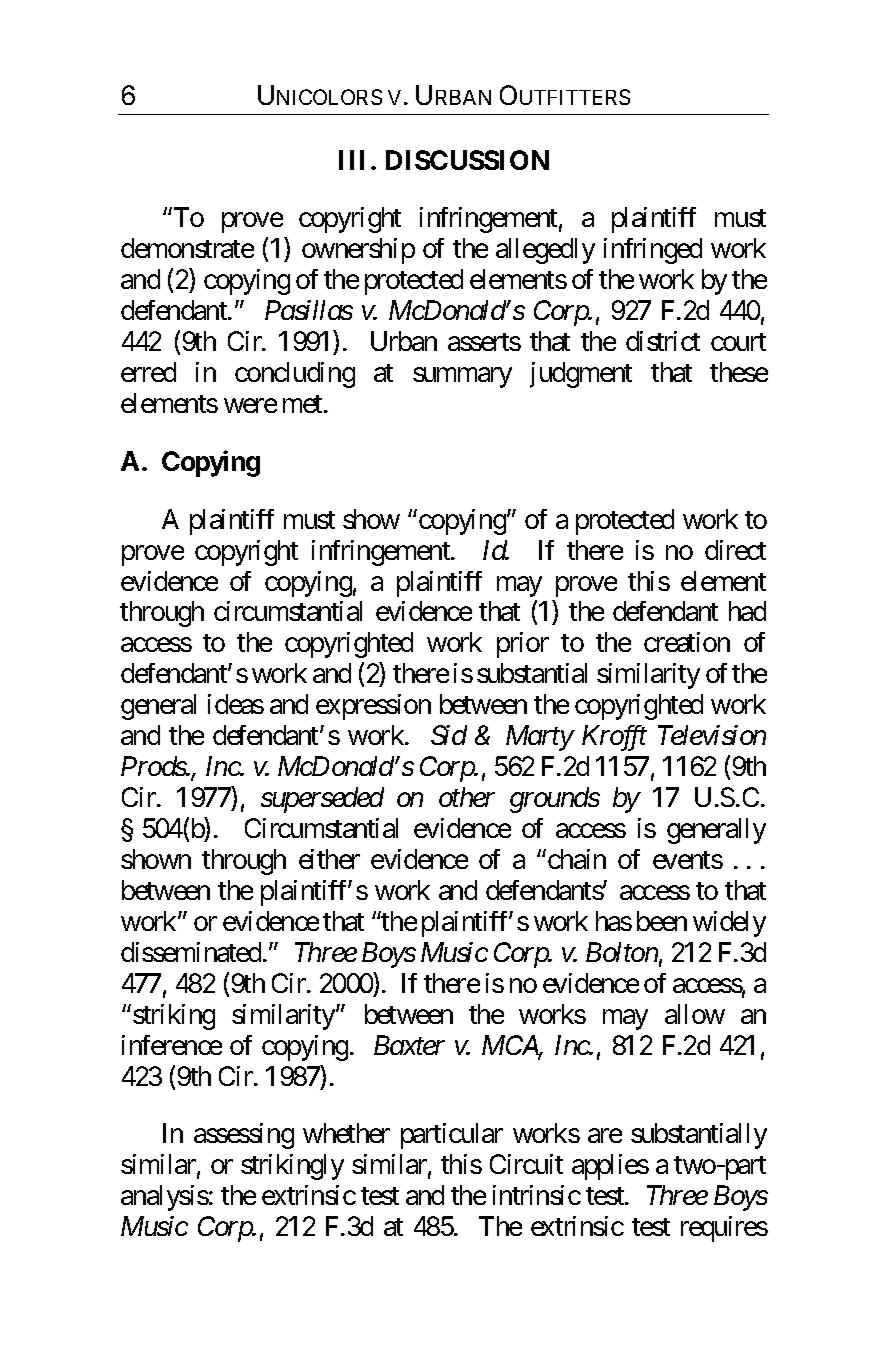  Describe the element at coordinates (449, 735) in the image. I see `Sid` at that location.
